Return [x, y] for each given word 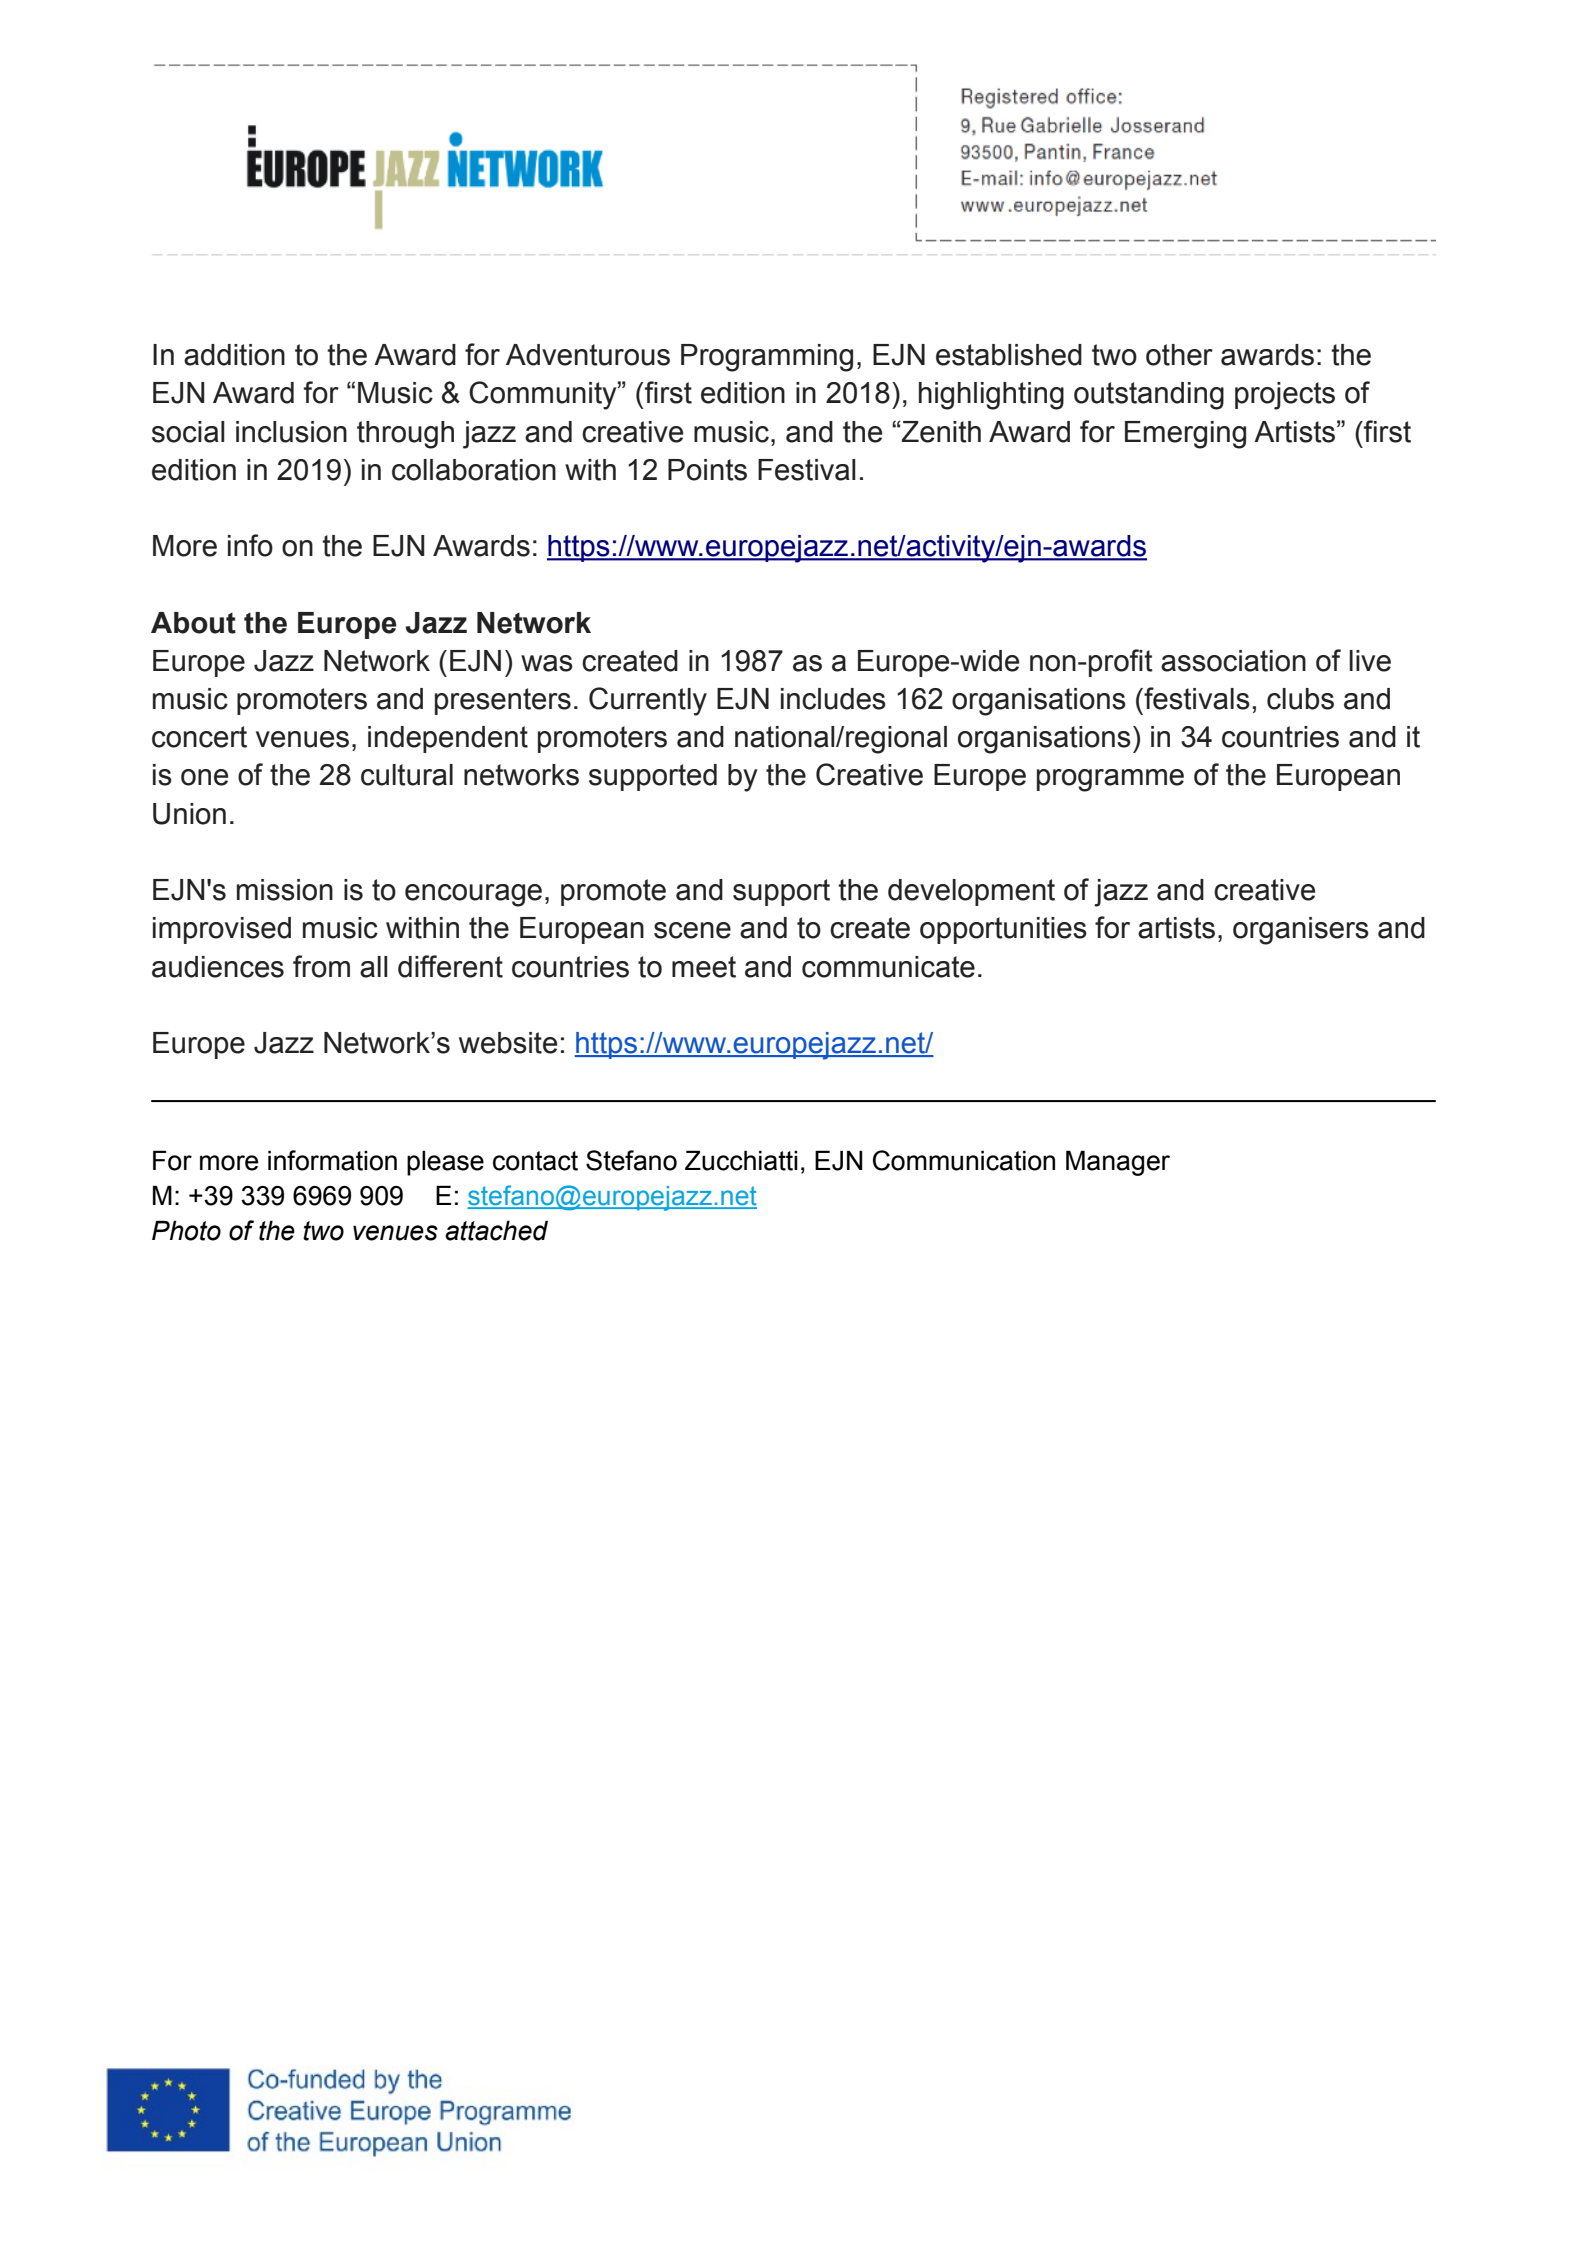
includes [833, 699]
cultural [407, 775]
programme [1110, 780]
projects [1285, 396]
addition [234, 355]
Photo [186, 1230]
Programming [767, 358]
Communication [964, 1160]
